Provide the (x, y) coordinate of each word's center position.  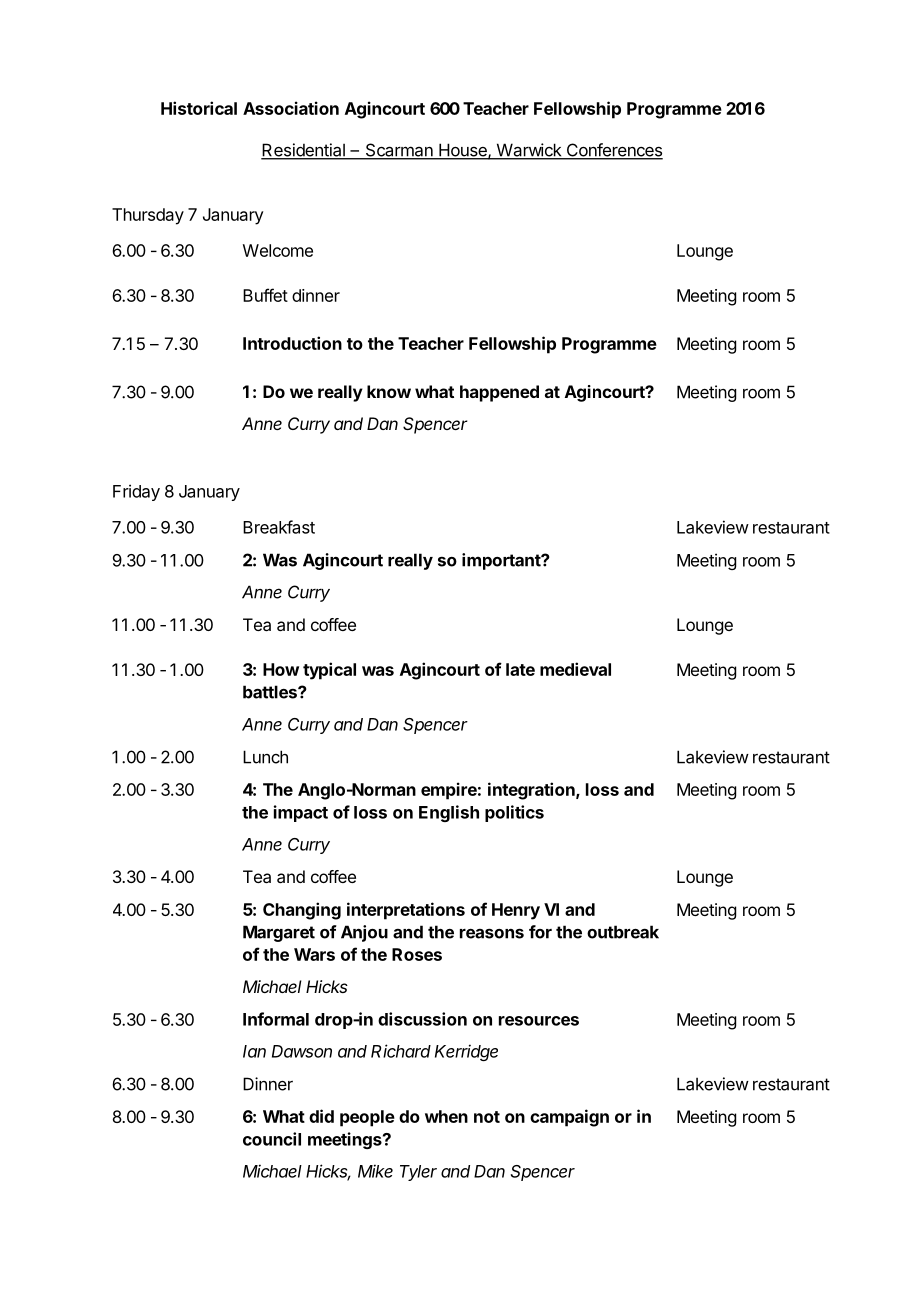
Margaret (279, 933)
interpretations (406, 911)
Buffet (265, 295)
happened (499, 393)
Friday (136, 492)
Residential (304, 151)
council (272, 1139)
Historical (199, 108)
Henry (516, 911)
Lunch (265, 757)
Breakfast (279, 527)
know (389, 391)
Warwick (529, 151)
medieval (575, 669)
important (502, 561)
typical (329, 671)
